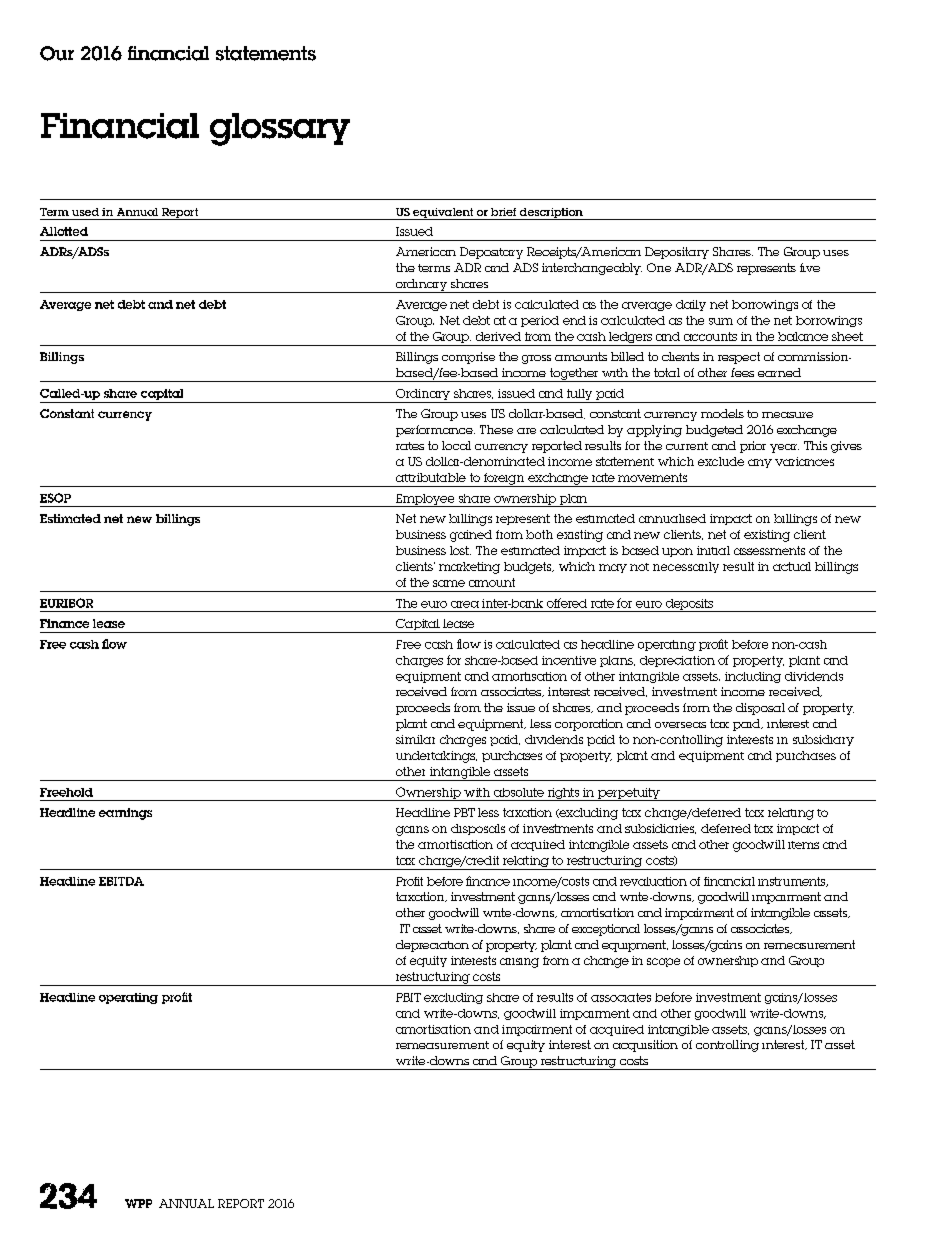 The width and height of the document is (952, 1254). What do you see at coordinates (125, 814) in the document?
I see `earnings` at bounding box center [125, 814].
